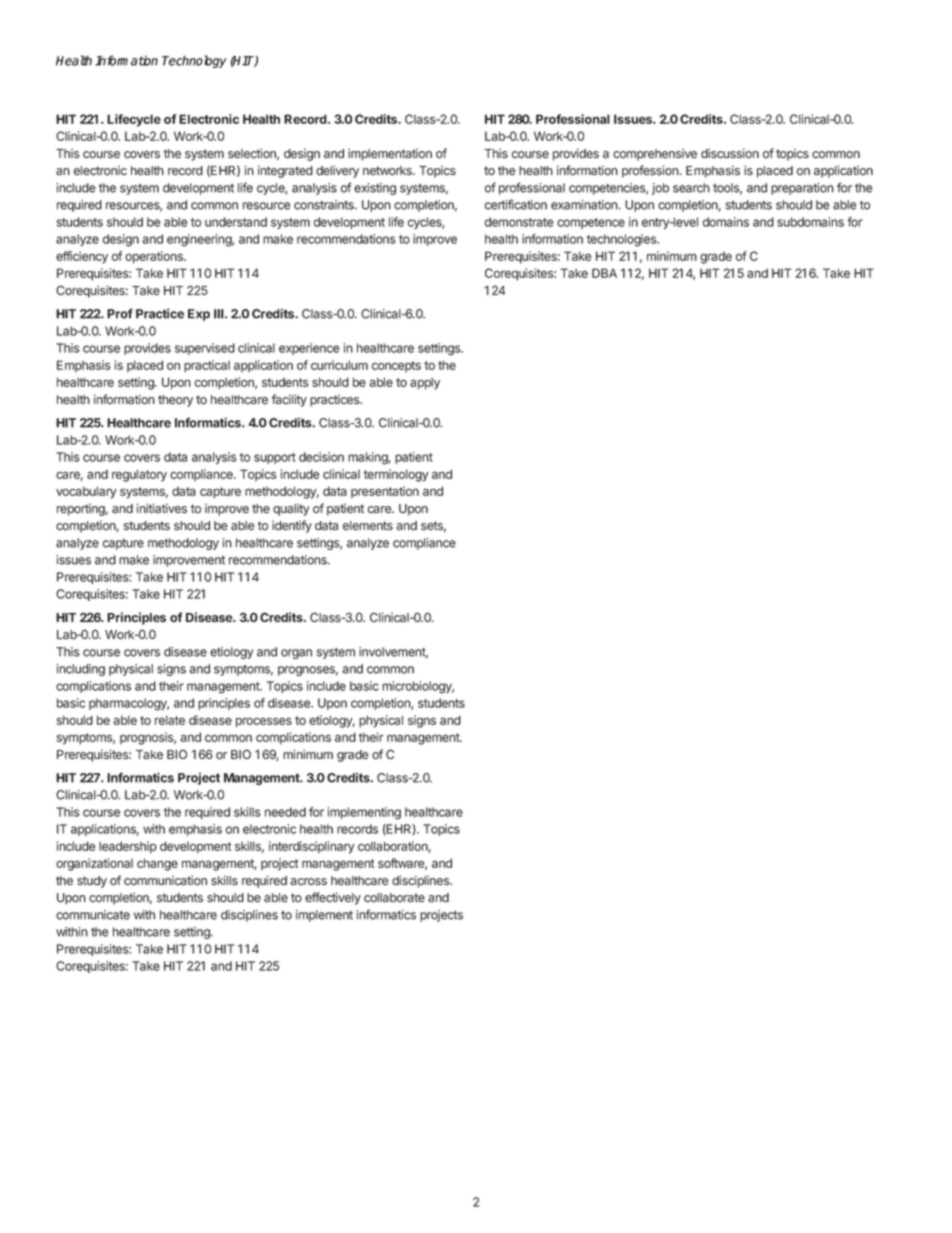 This page has height=1233, width=952. Describe the element at coordinates (604, 273) in the page. I see `DBA` at that location.
